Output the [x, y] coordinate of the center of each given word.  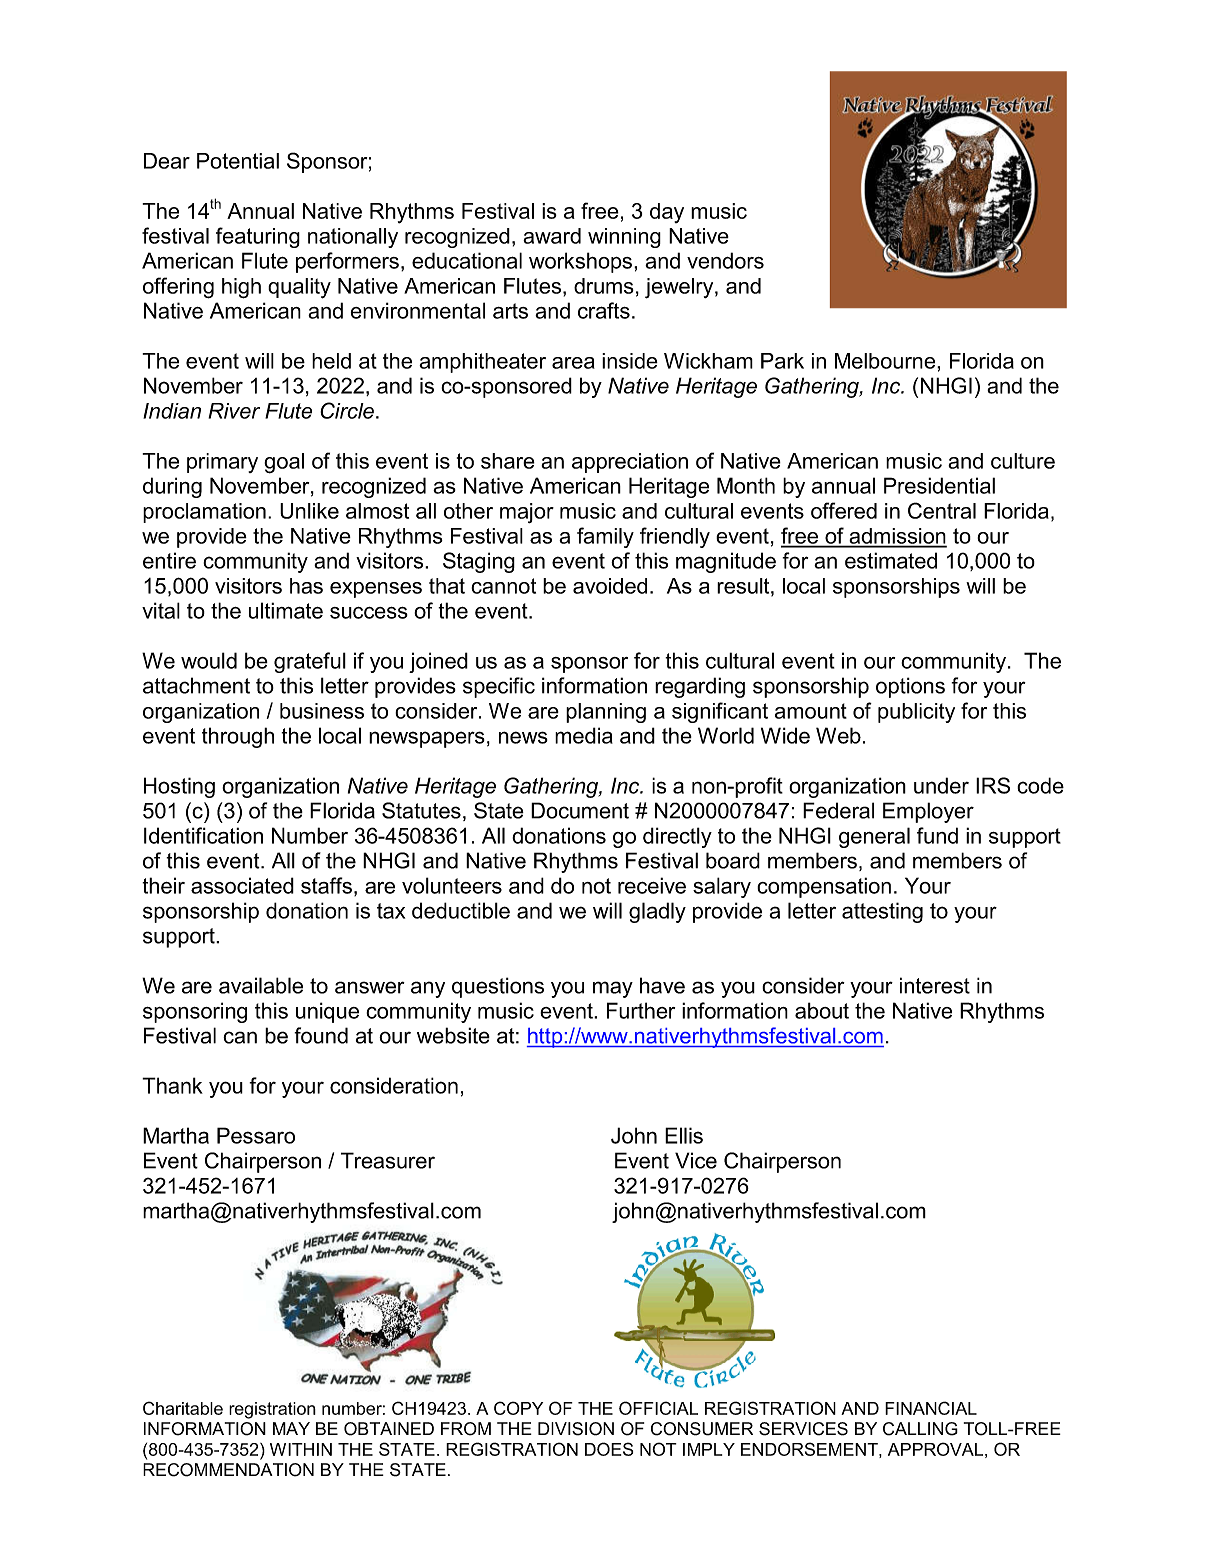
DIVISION [576, 1429]
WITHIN [301, 1449]
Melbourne [886, 361]
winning [624, 238]
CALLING [920, 1429]
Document [580, 810]
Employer [928, 812]
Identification [203, 835]
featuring [258, 237]
